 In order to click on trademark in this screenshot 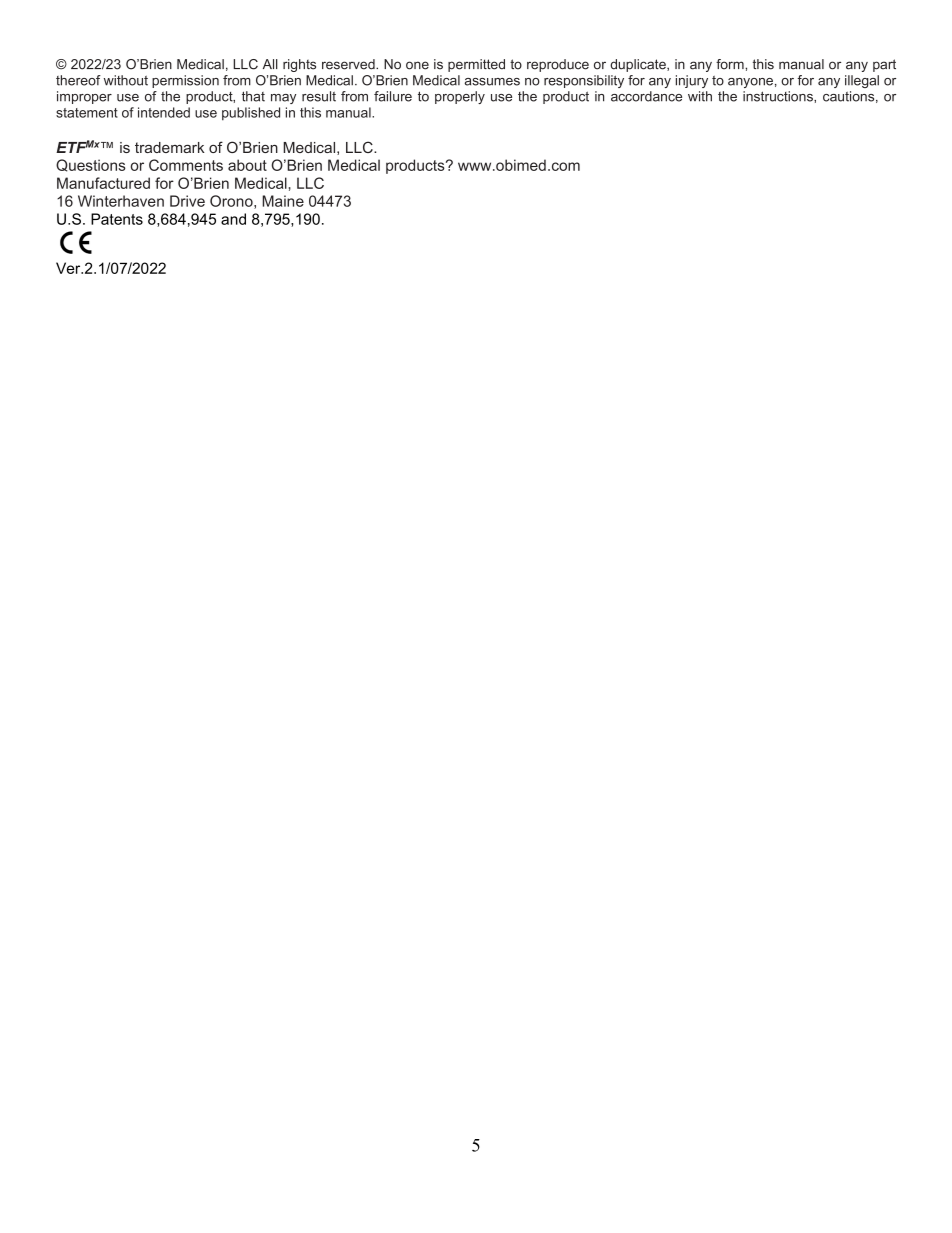, I will do `click(170, 147)`.
